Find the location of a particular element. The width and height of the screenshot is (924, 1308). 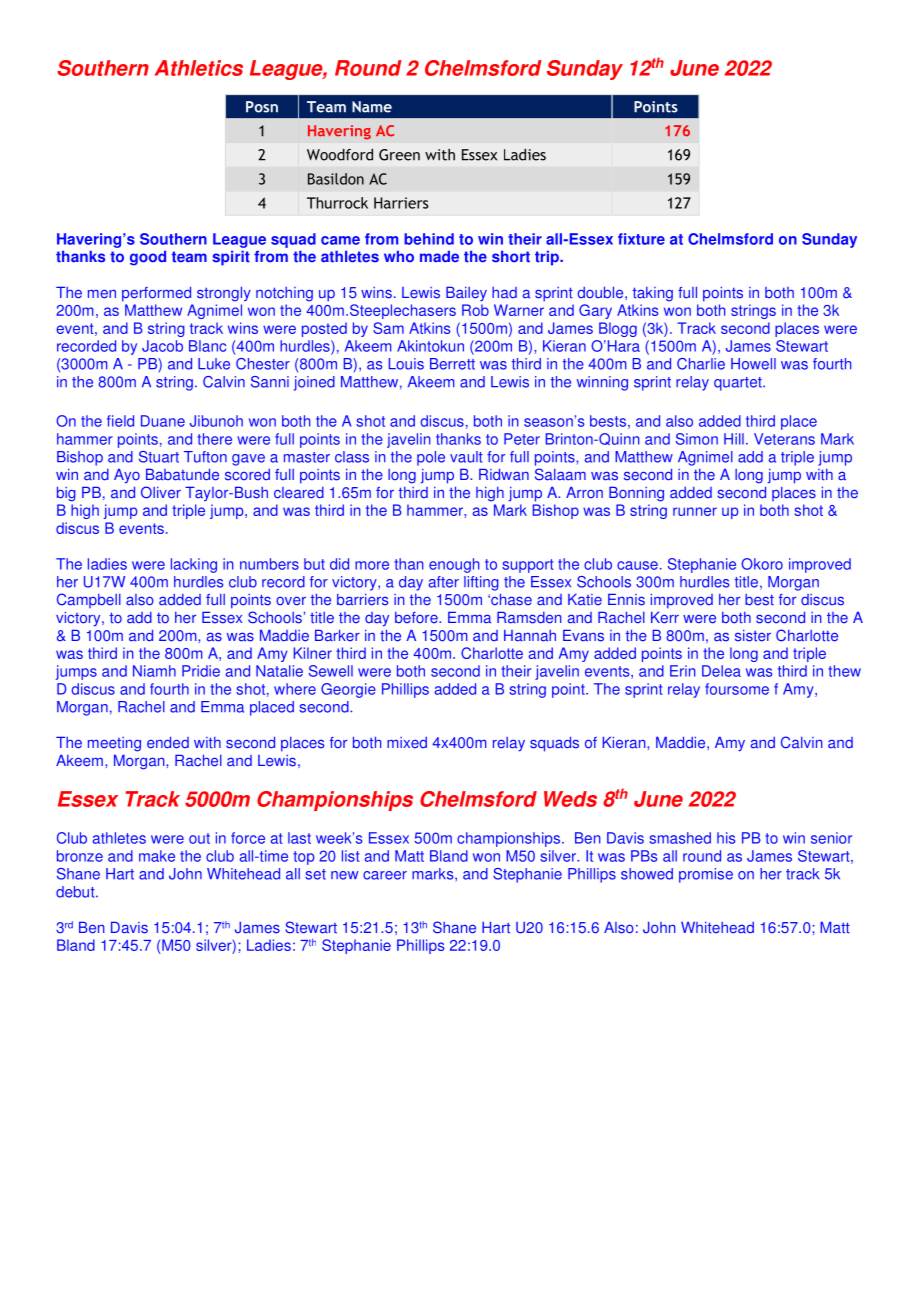

before is located at coordinates (417, 618).
